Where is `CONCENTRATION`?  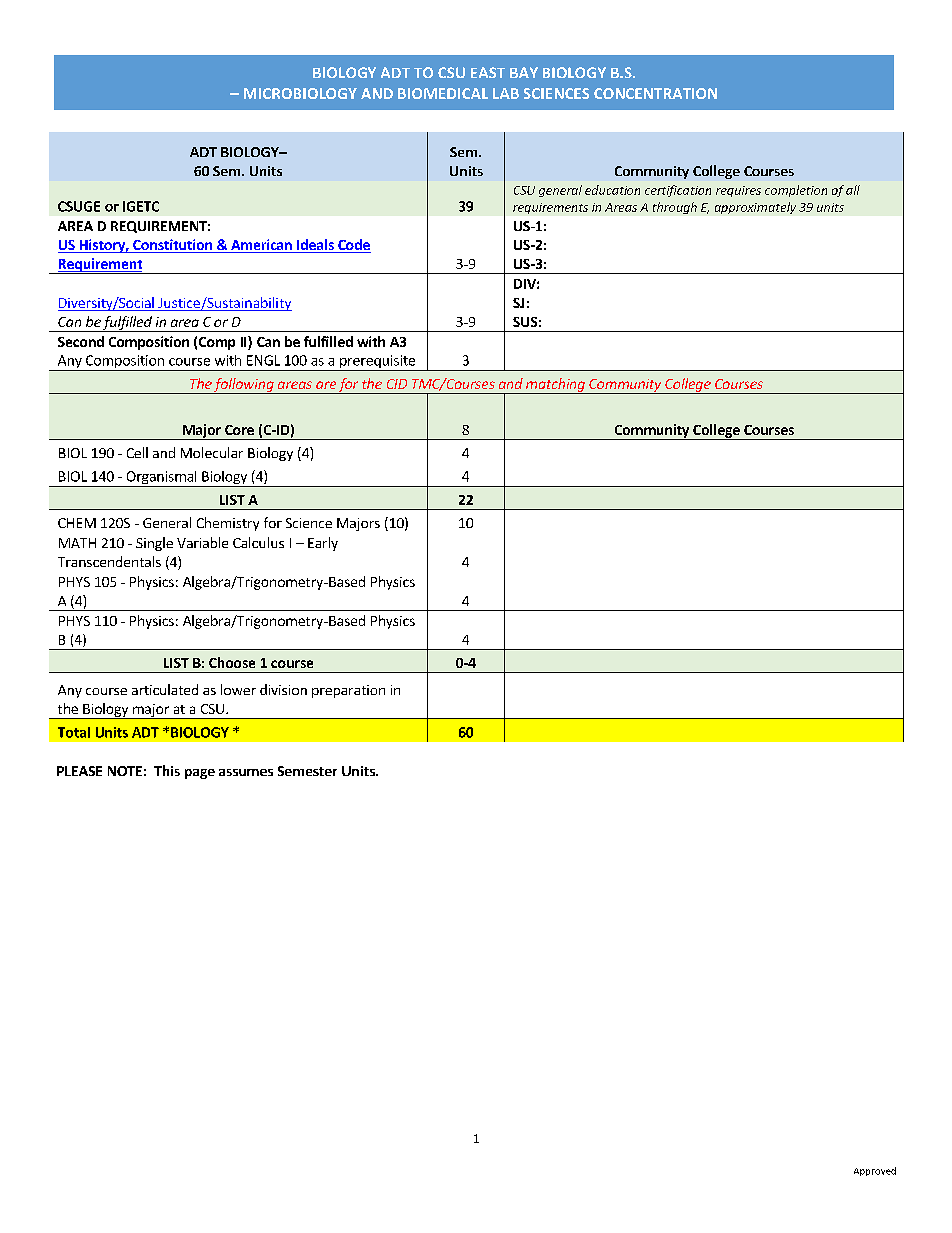 CONCENTRATION is located at coordinates (655, 93).
